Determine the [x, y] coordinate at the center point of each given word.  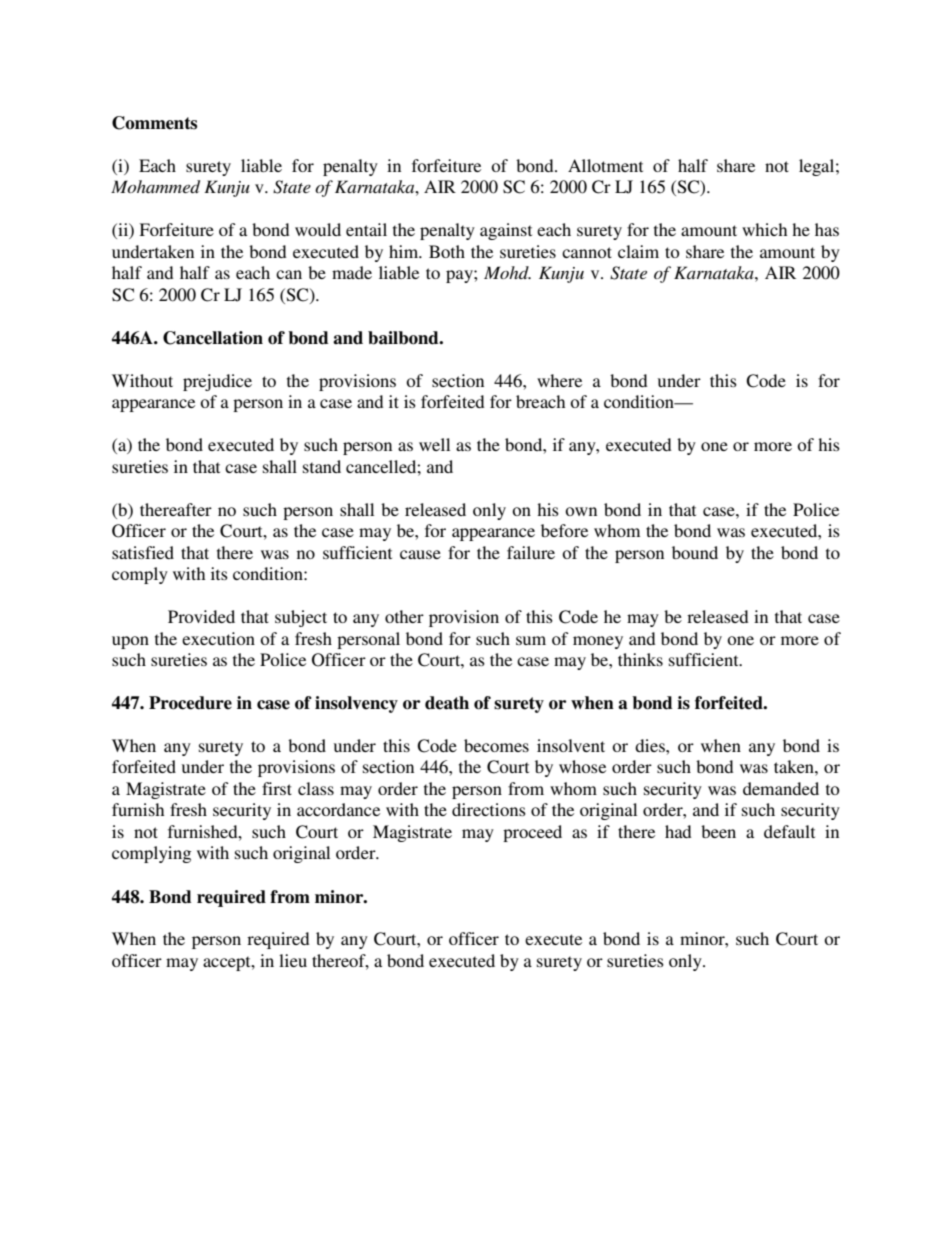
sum [531, 640]
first [277, 788]
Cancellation [213, 338]
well [434, 444]
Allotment [605, 165]
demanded [781, 788]
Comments [154, 123]
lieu [293, 960]
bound [695, 552]
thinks [640, 659]
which [764, 229]
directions [489, 809]
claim [638, 251]
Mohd [507, 272]
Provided [201, 616]
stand [322, 466]
